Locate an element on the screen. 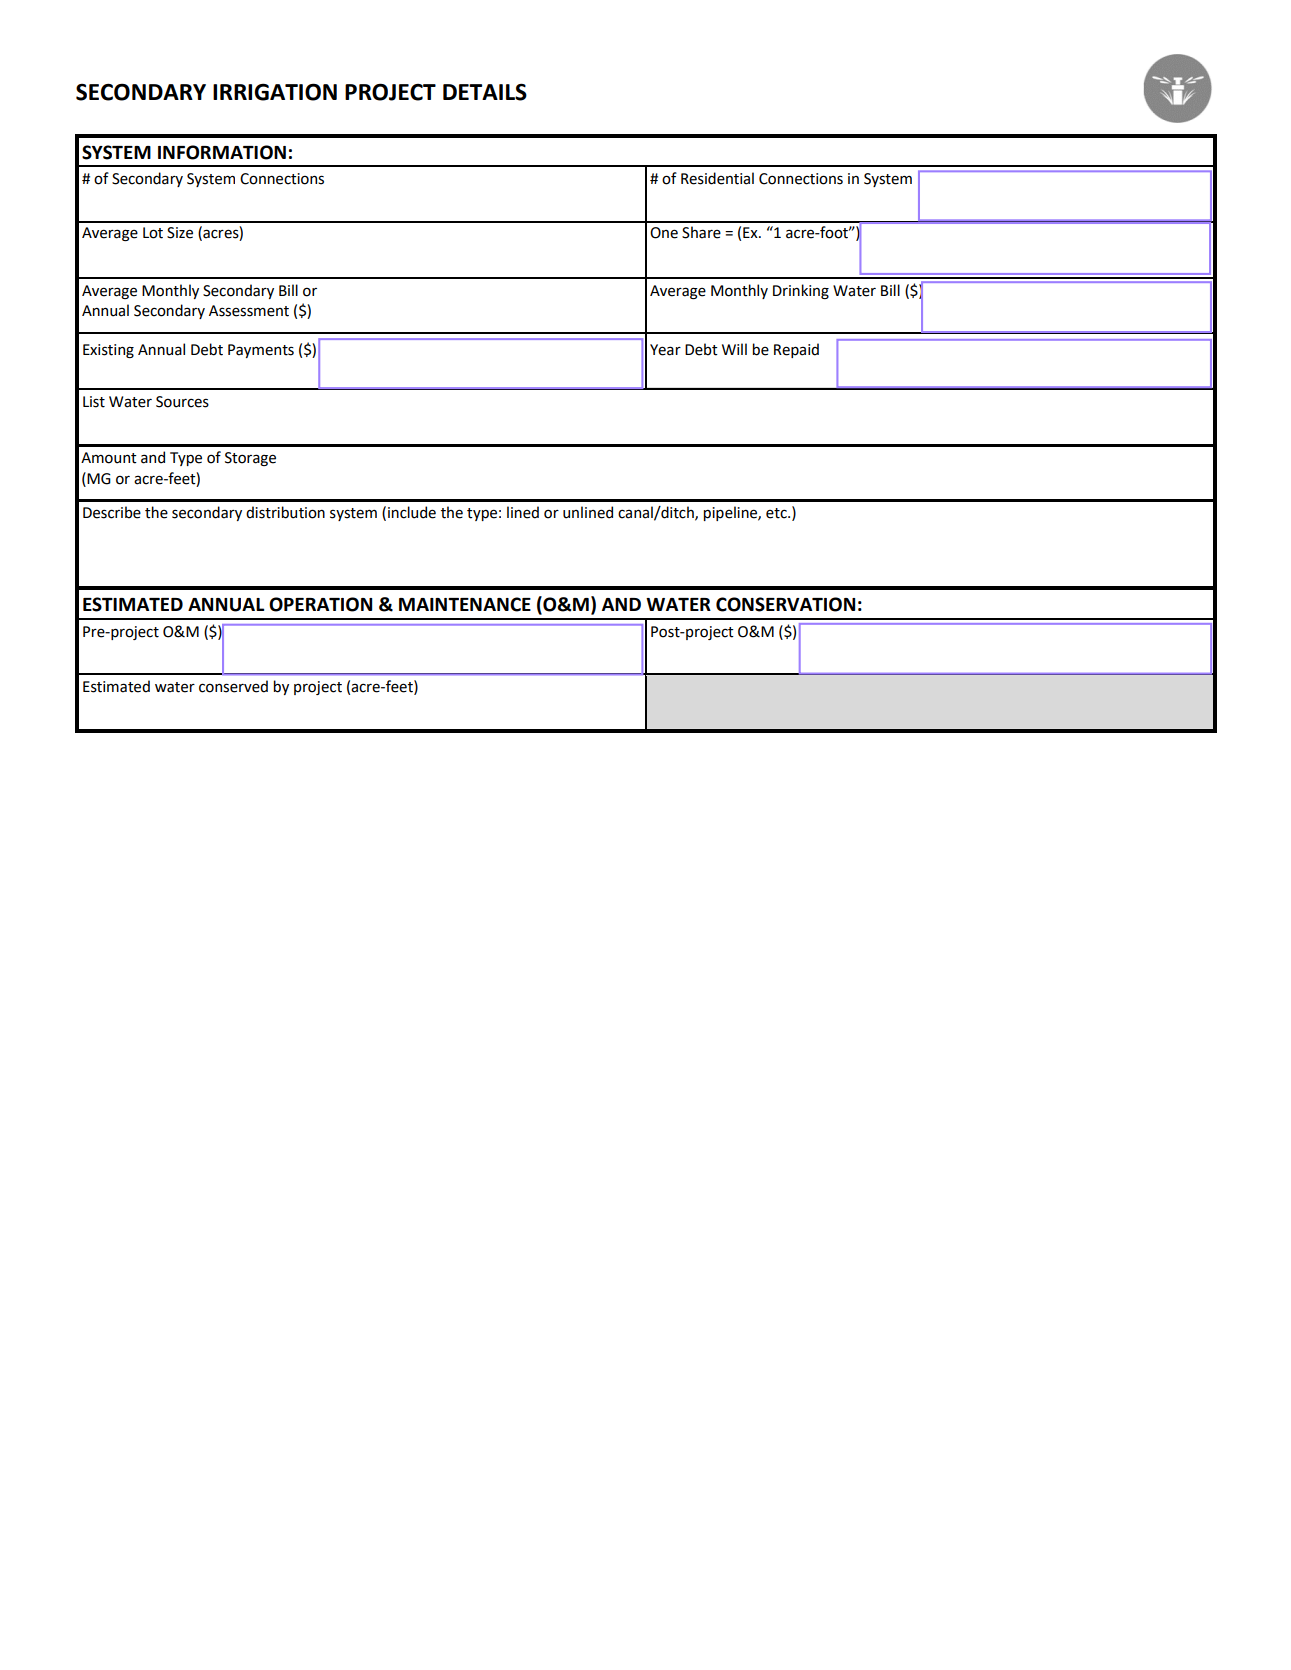 The height and width of the screenshot is (1670, 1291). DETAILS is located at coordinates (485, 92).
